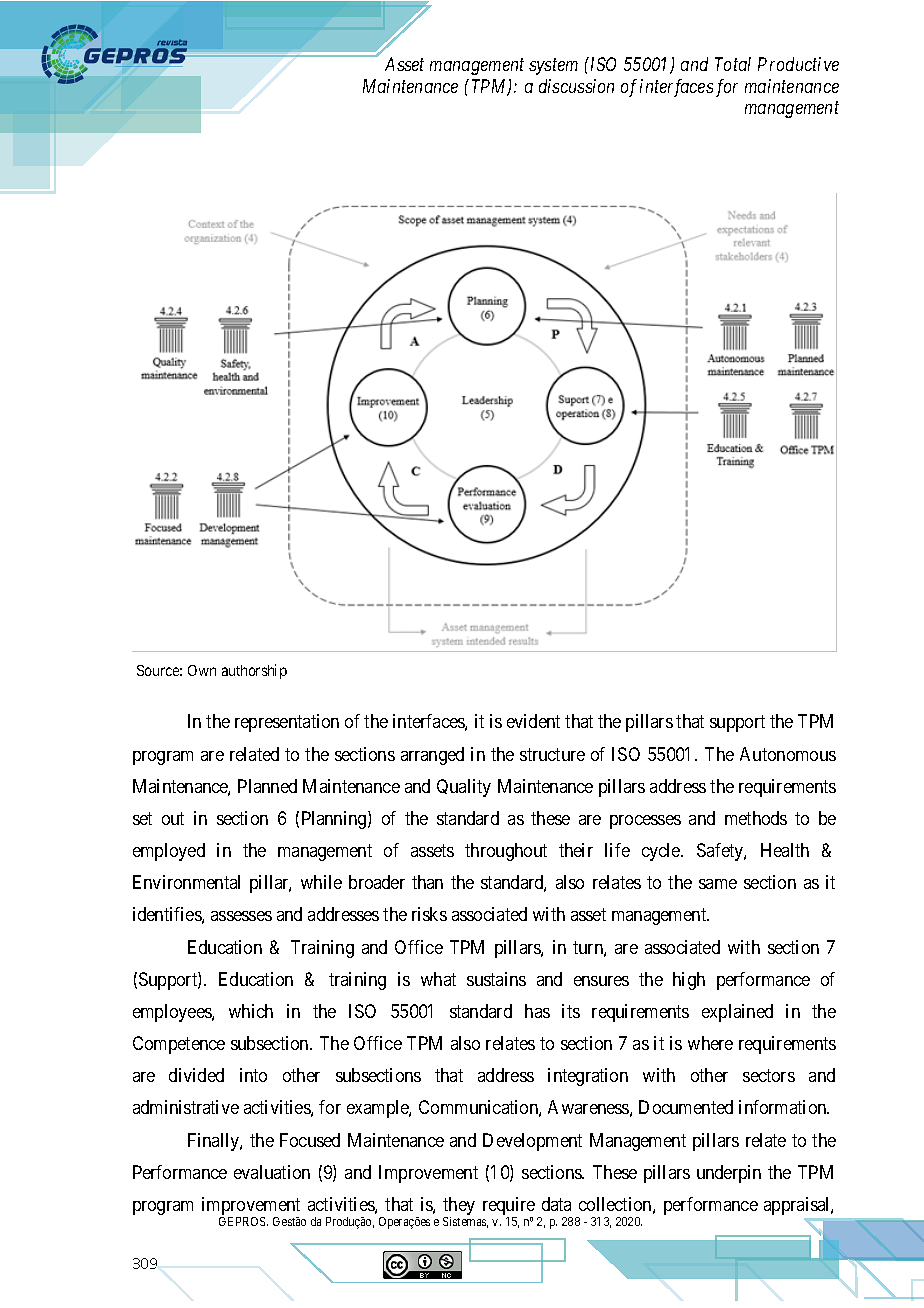  Describe the element at coordinates (788, 754) in the screenshot. I see `Autonomous` at that location.
